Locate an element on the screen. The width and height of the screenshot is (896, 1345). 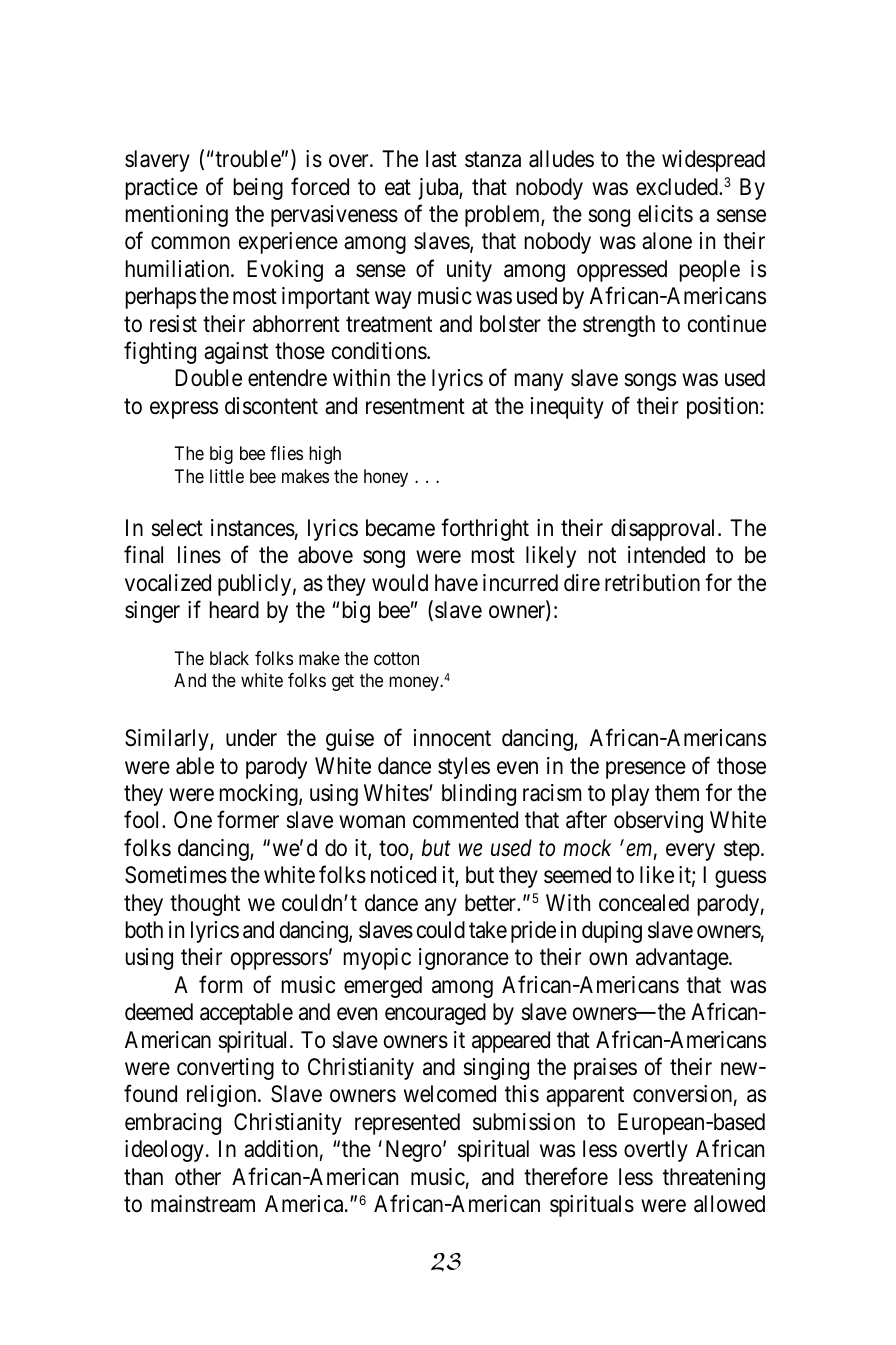
instances is located at coordinates (253, 528).
